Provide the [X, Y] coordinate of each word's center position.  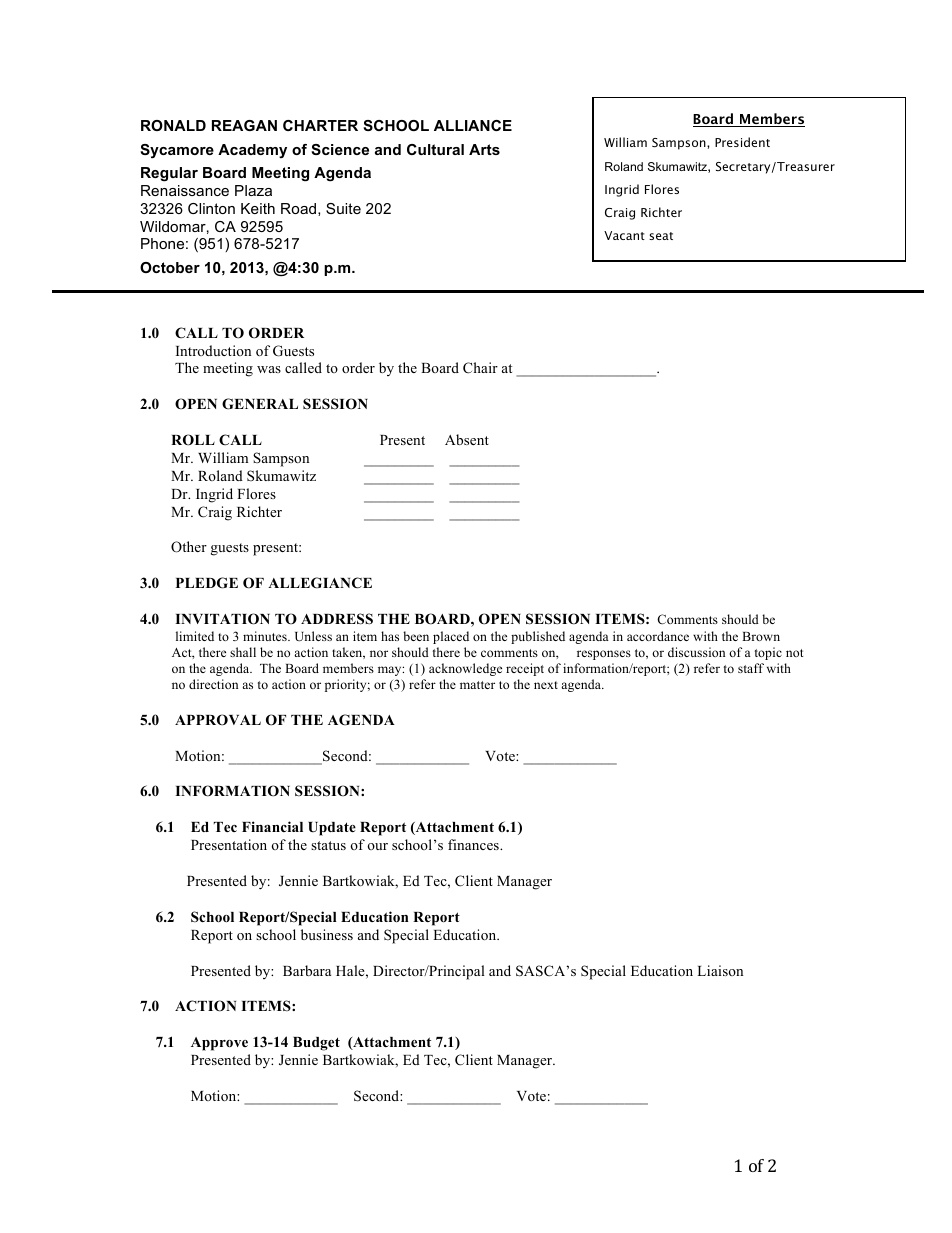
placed [451, 637]
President [742, 142]
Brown [761, 636]
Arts [484, 149]
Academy [252, 151]
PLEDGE [207, 583]
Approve [219, 1044]
